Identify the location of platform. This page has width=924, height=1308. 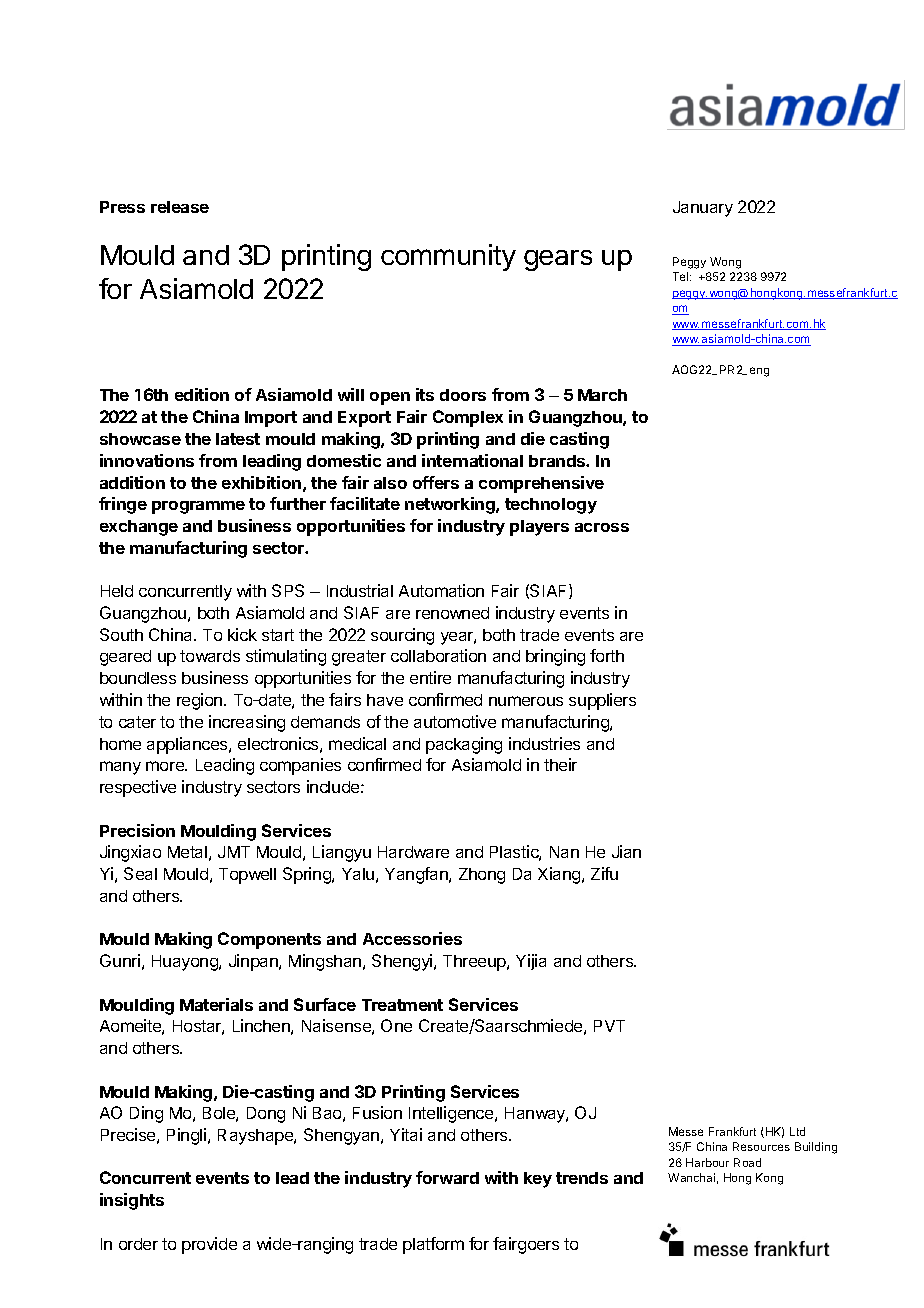
(433, 1245).
